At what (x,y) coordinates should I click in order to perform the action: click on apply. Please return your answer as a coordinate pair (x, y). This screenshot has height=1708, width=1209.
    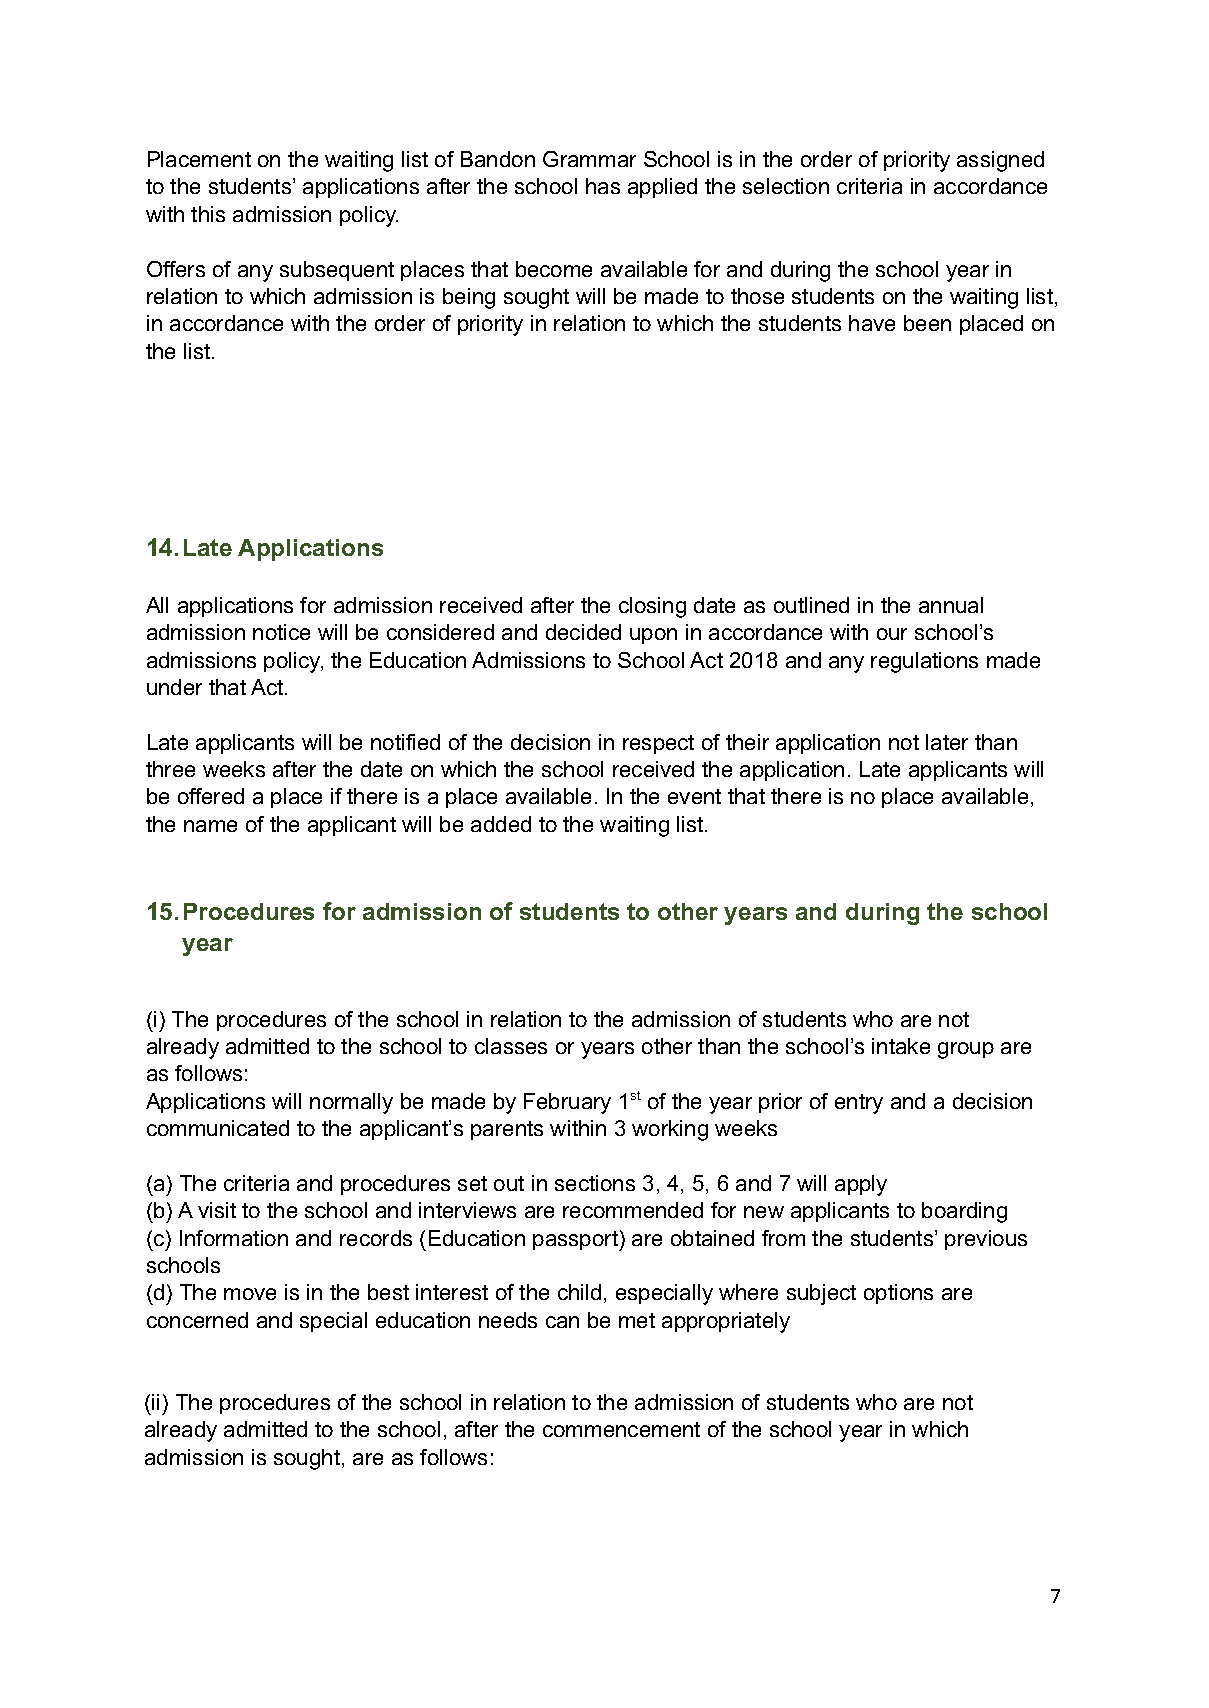
    Looking at the image, I should click on (861, 1185).
